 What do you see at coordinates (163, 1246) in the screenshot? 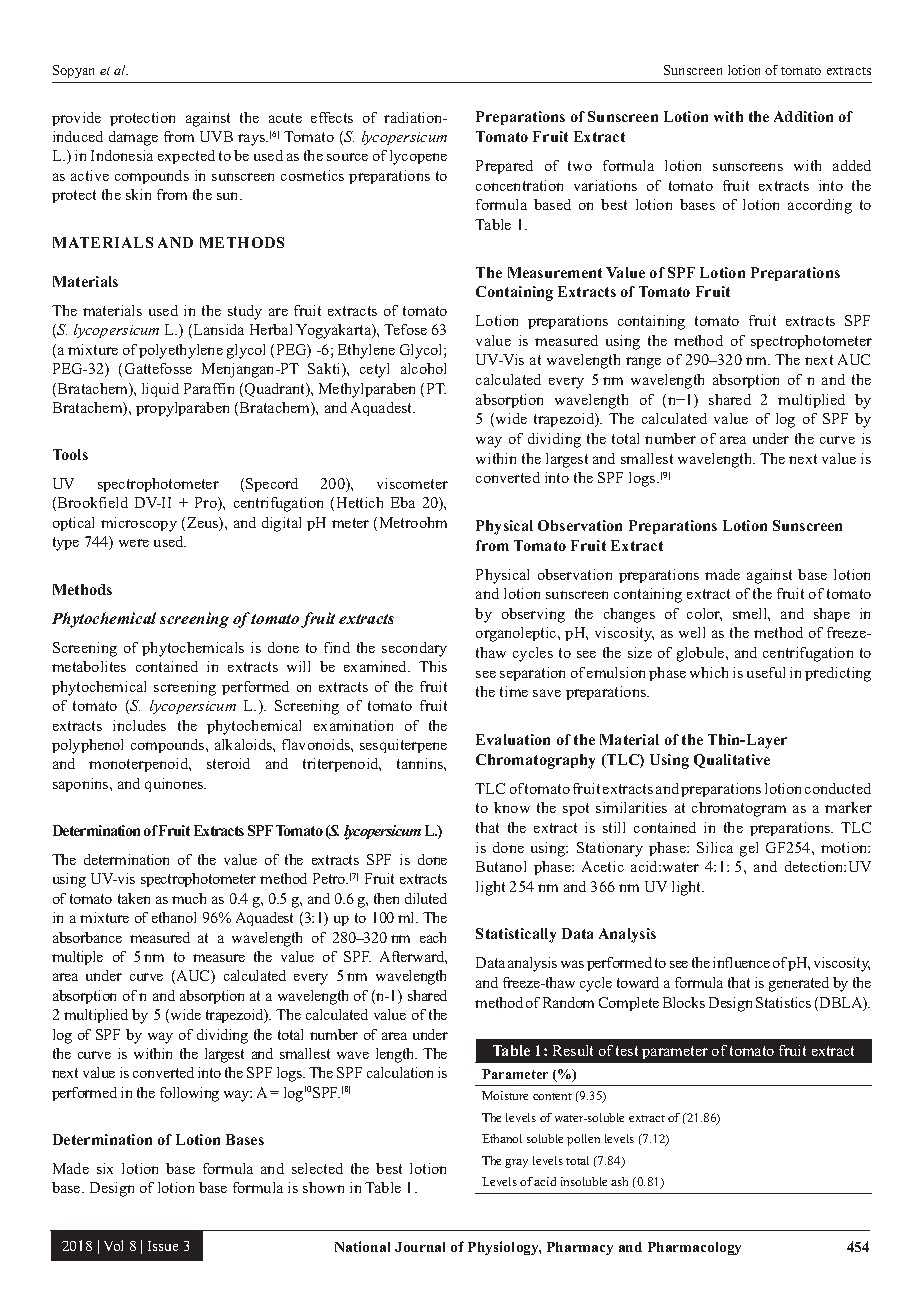
I see `Issue` at bounding box center [163, 1246].
